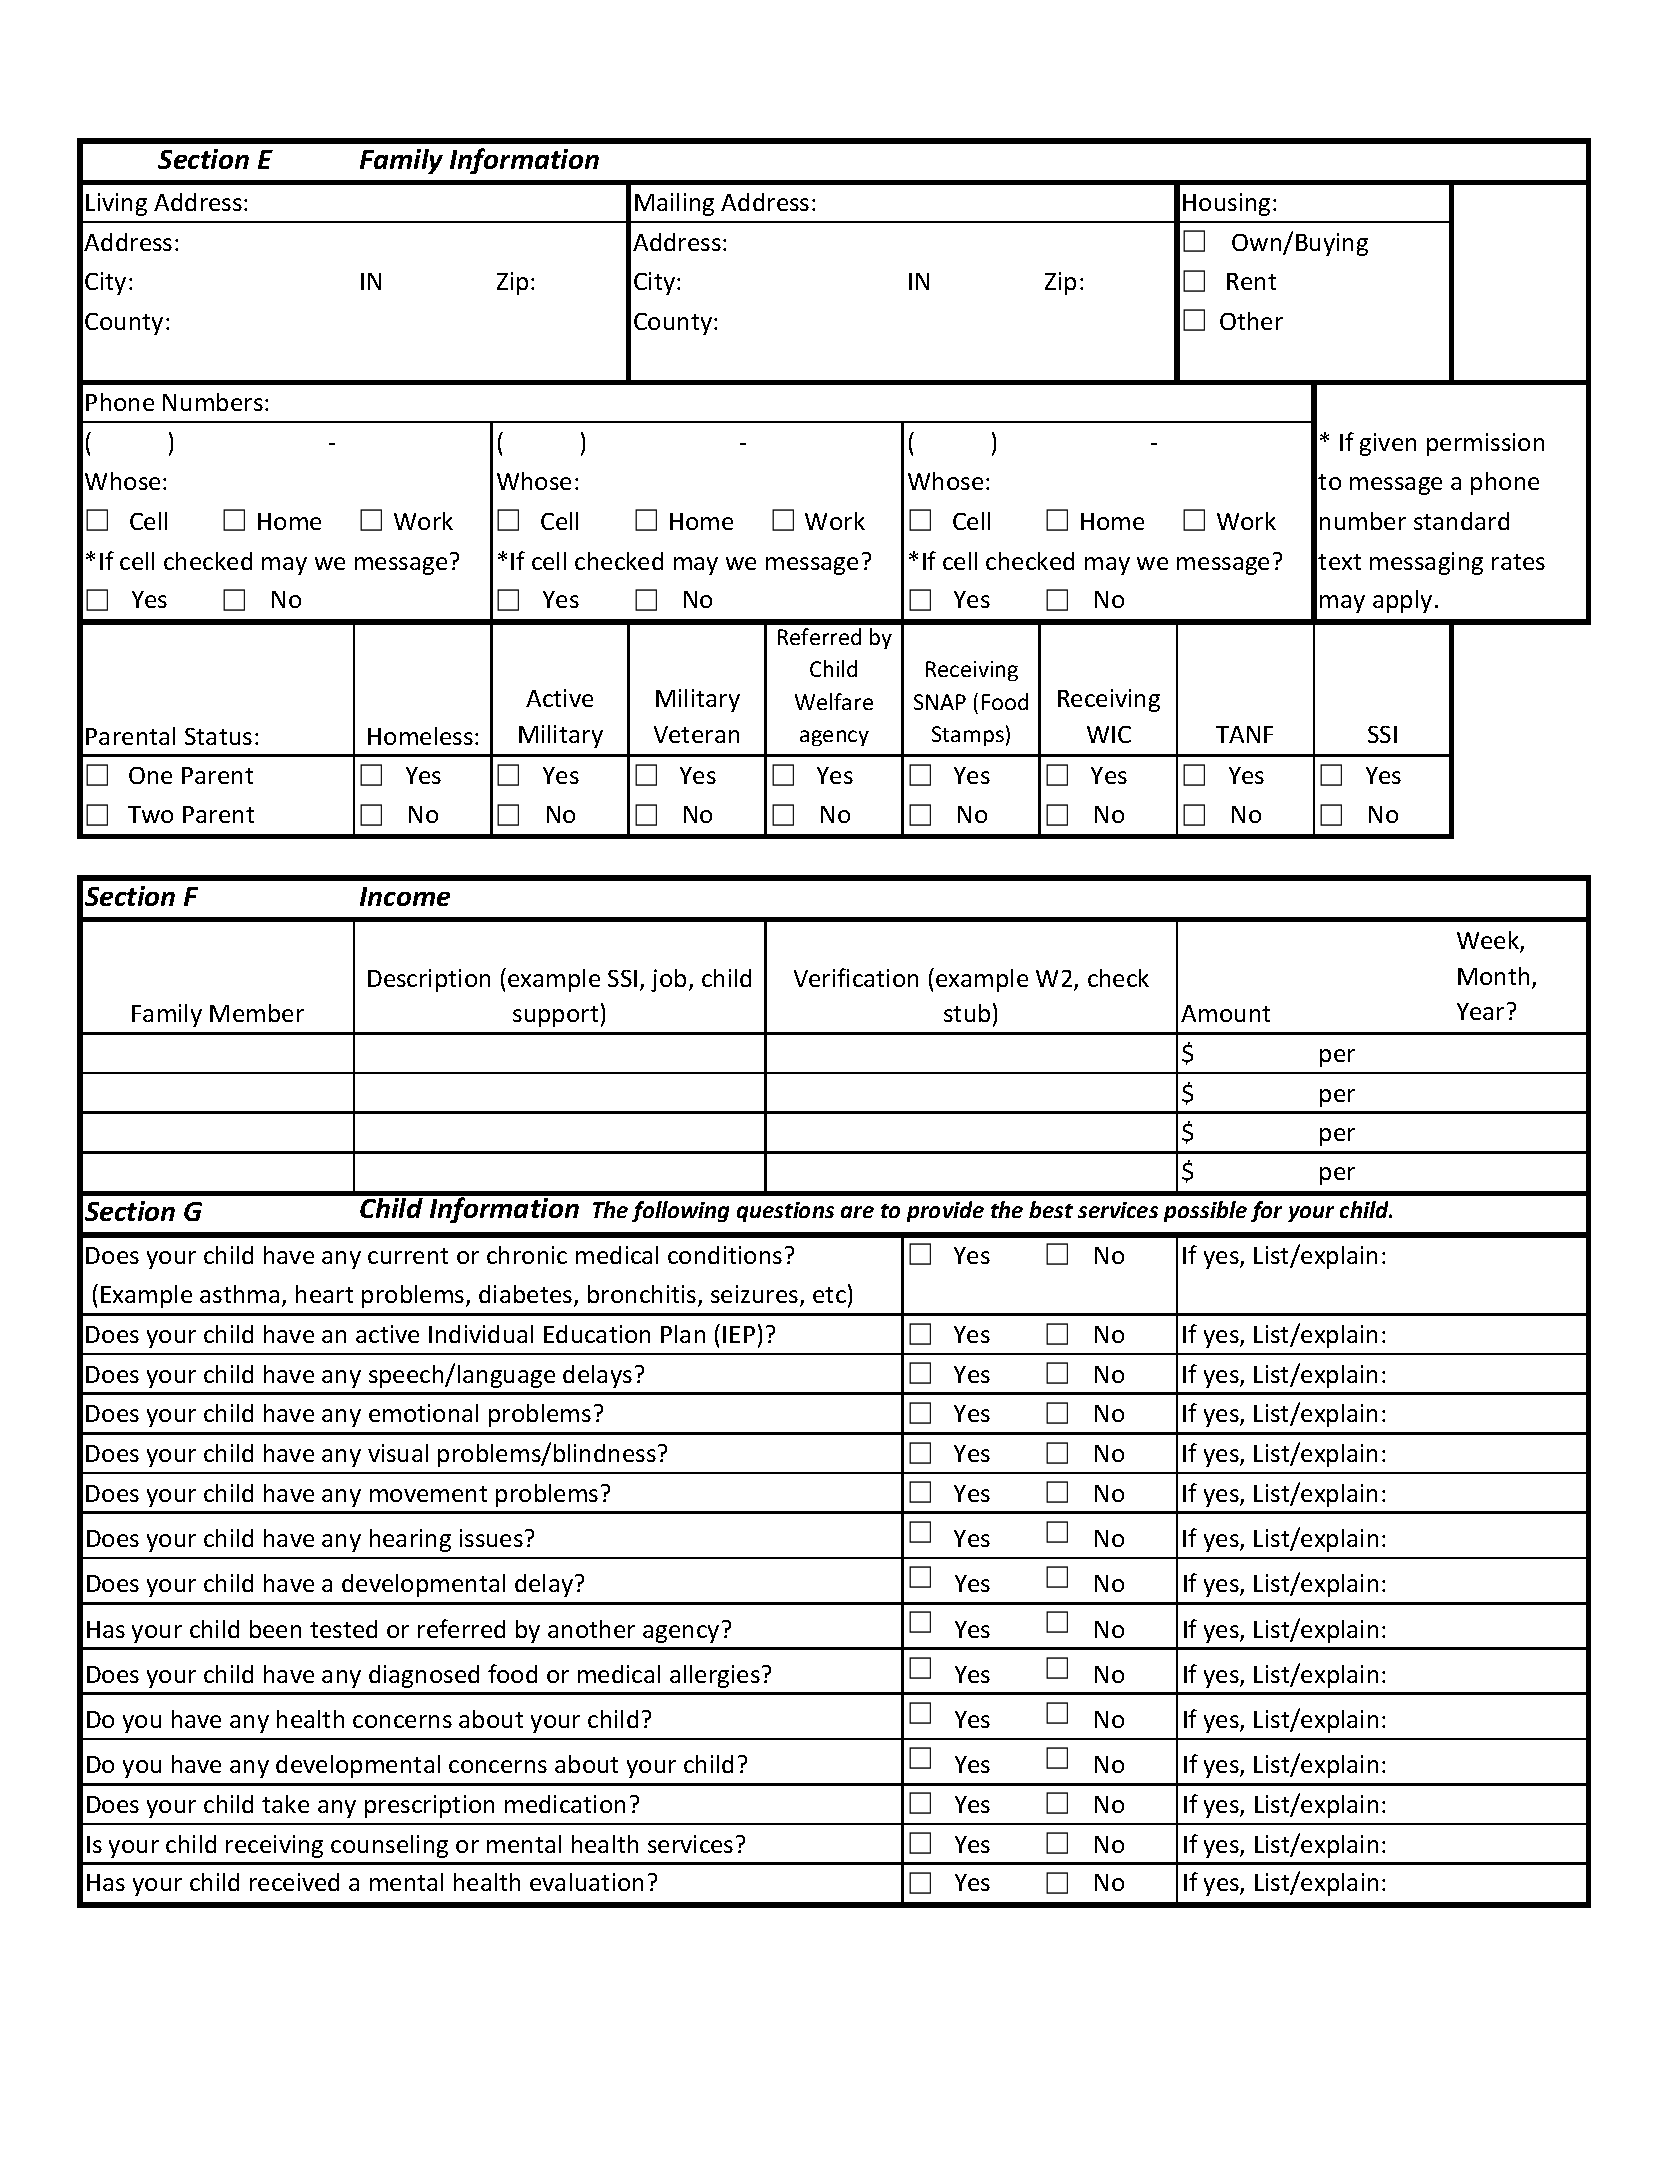  I want to click on apply, so click(1402, 601).
